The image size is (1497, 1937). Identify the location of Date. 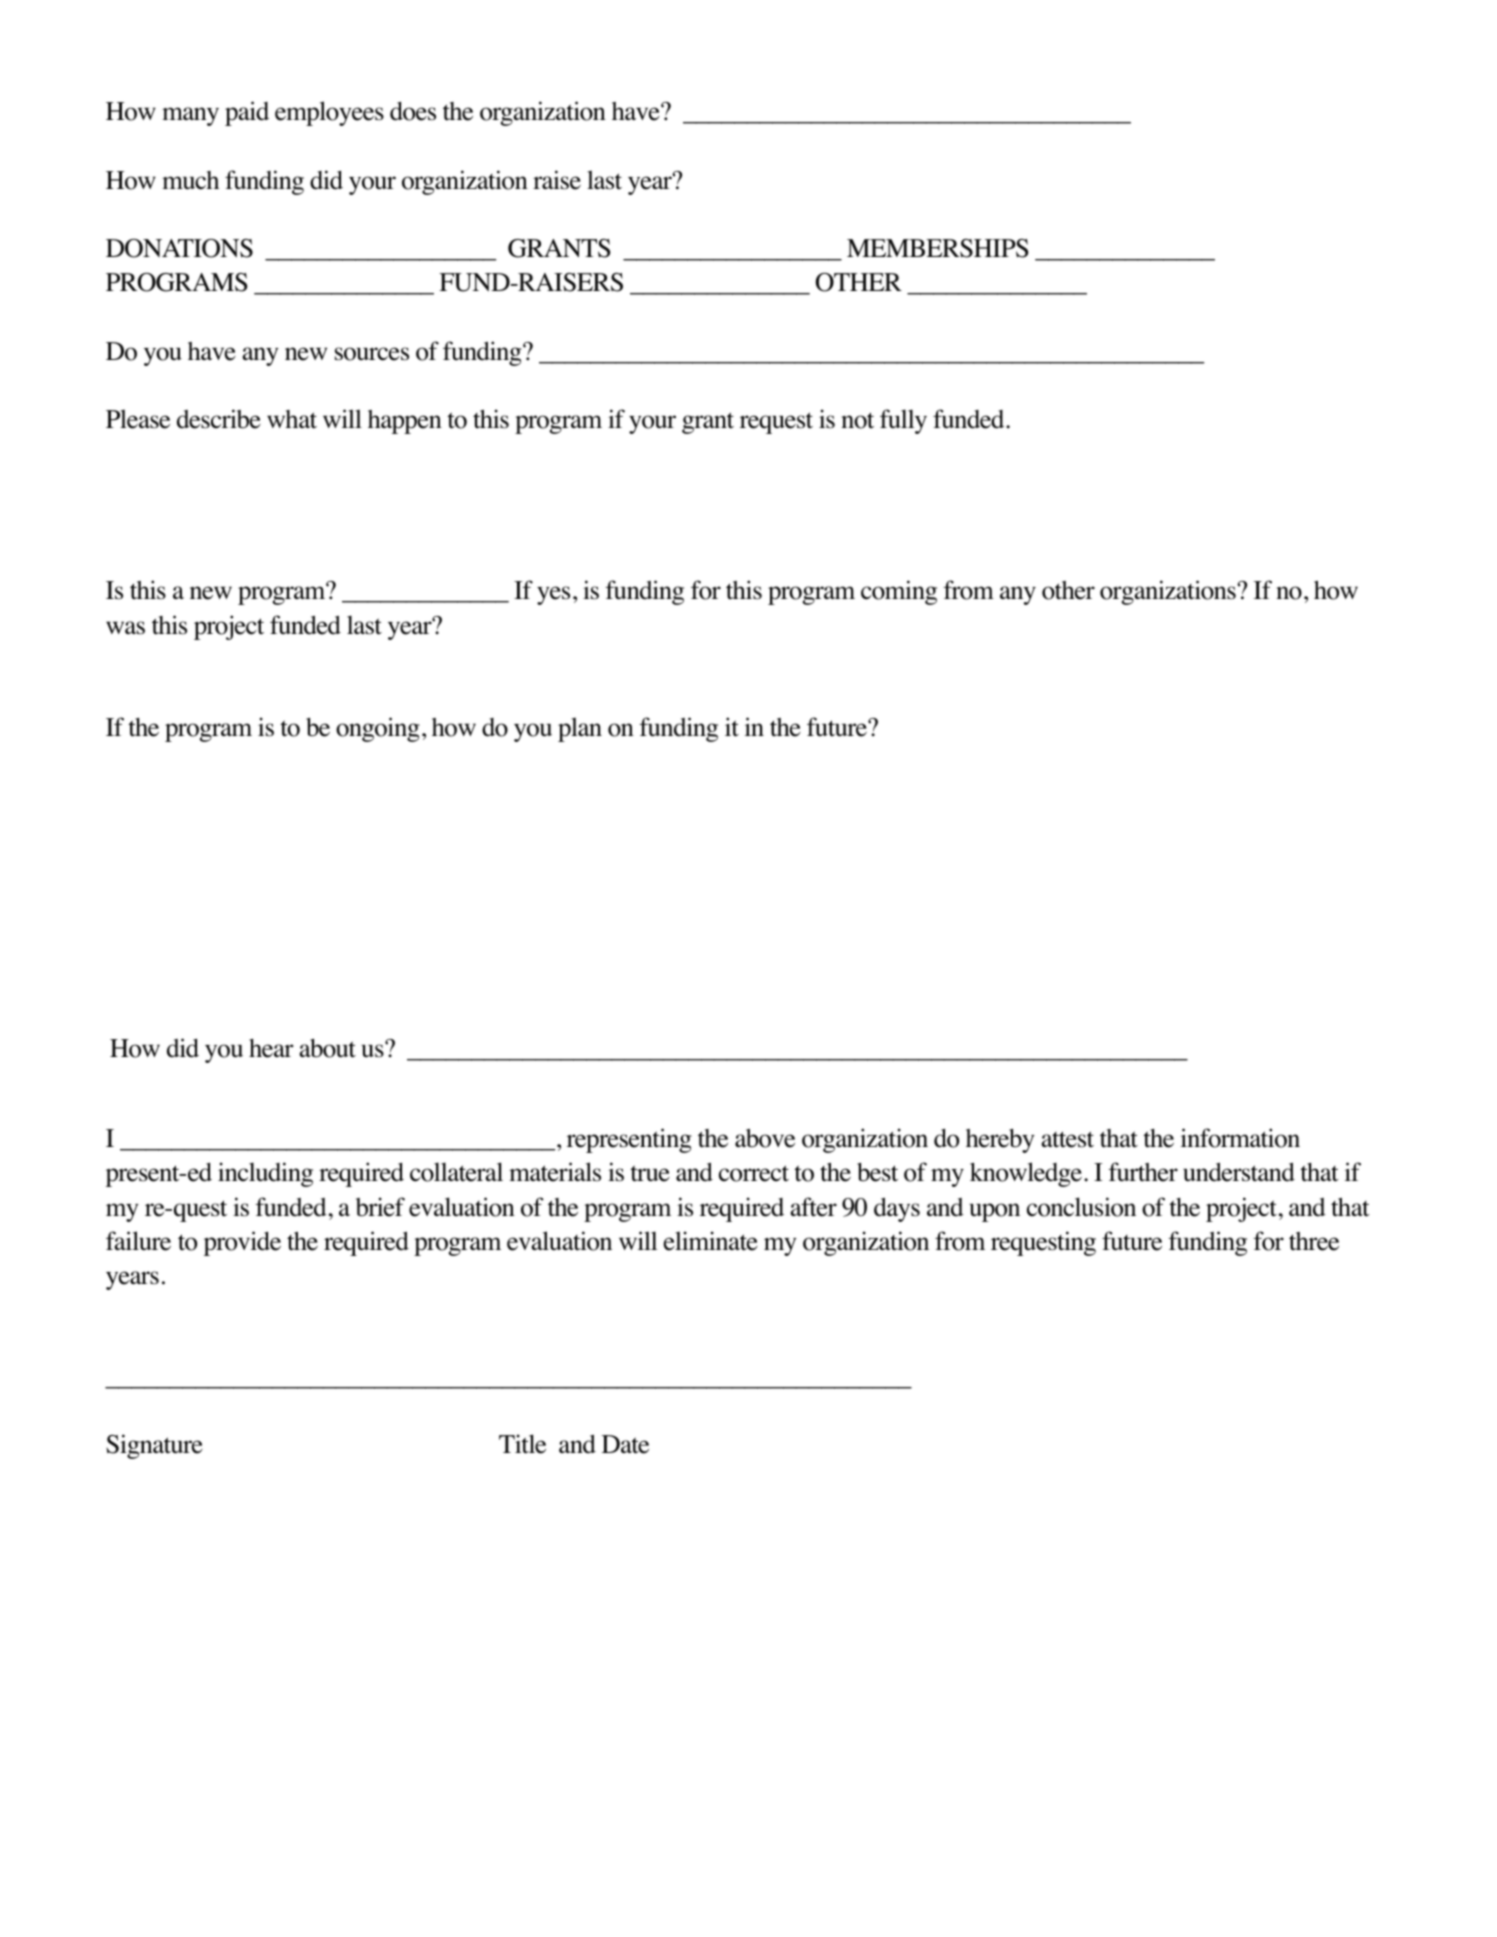
(625, 1444).
